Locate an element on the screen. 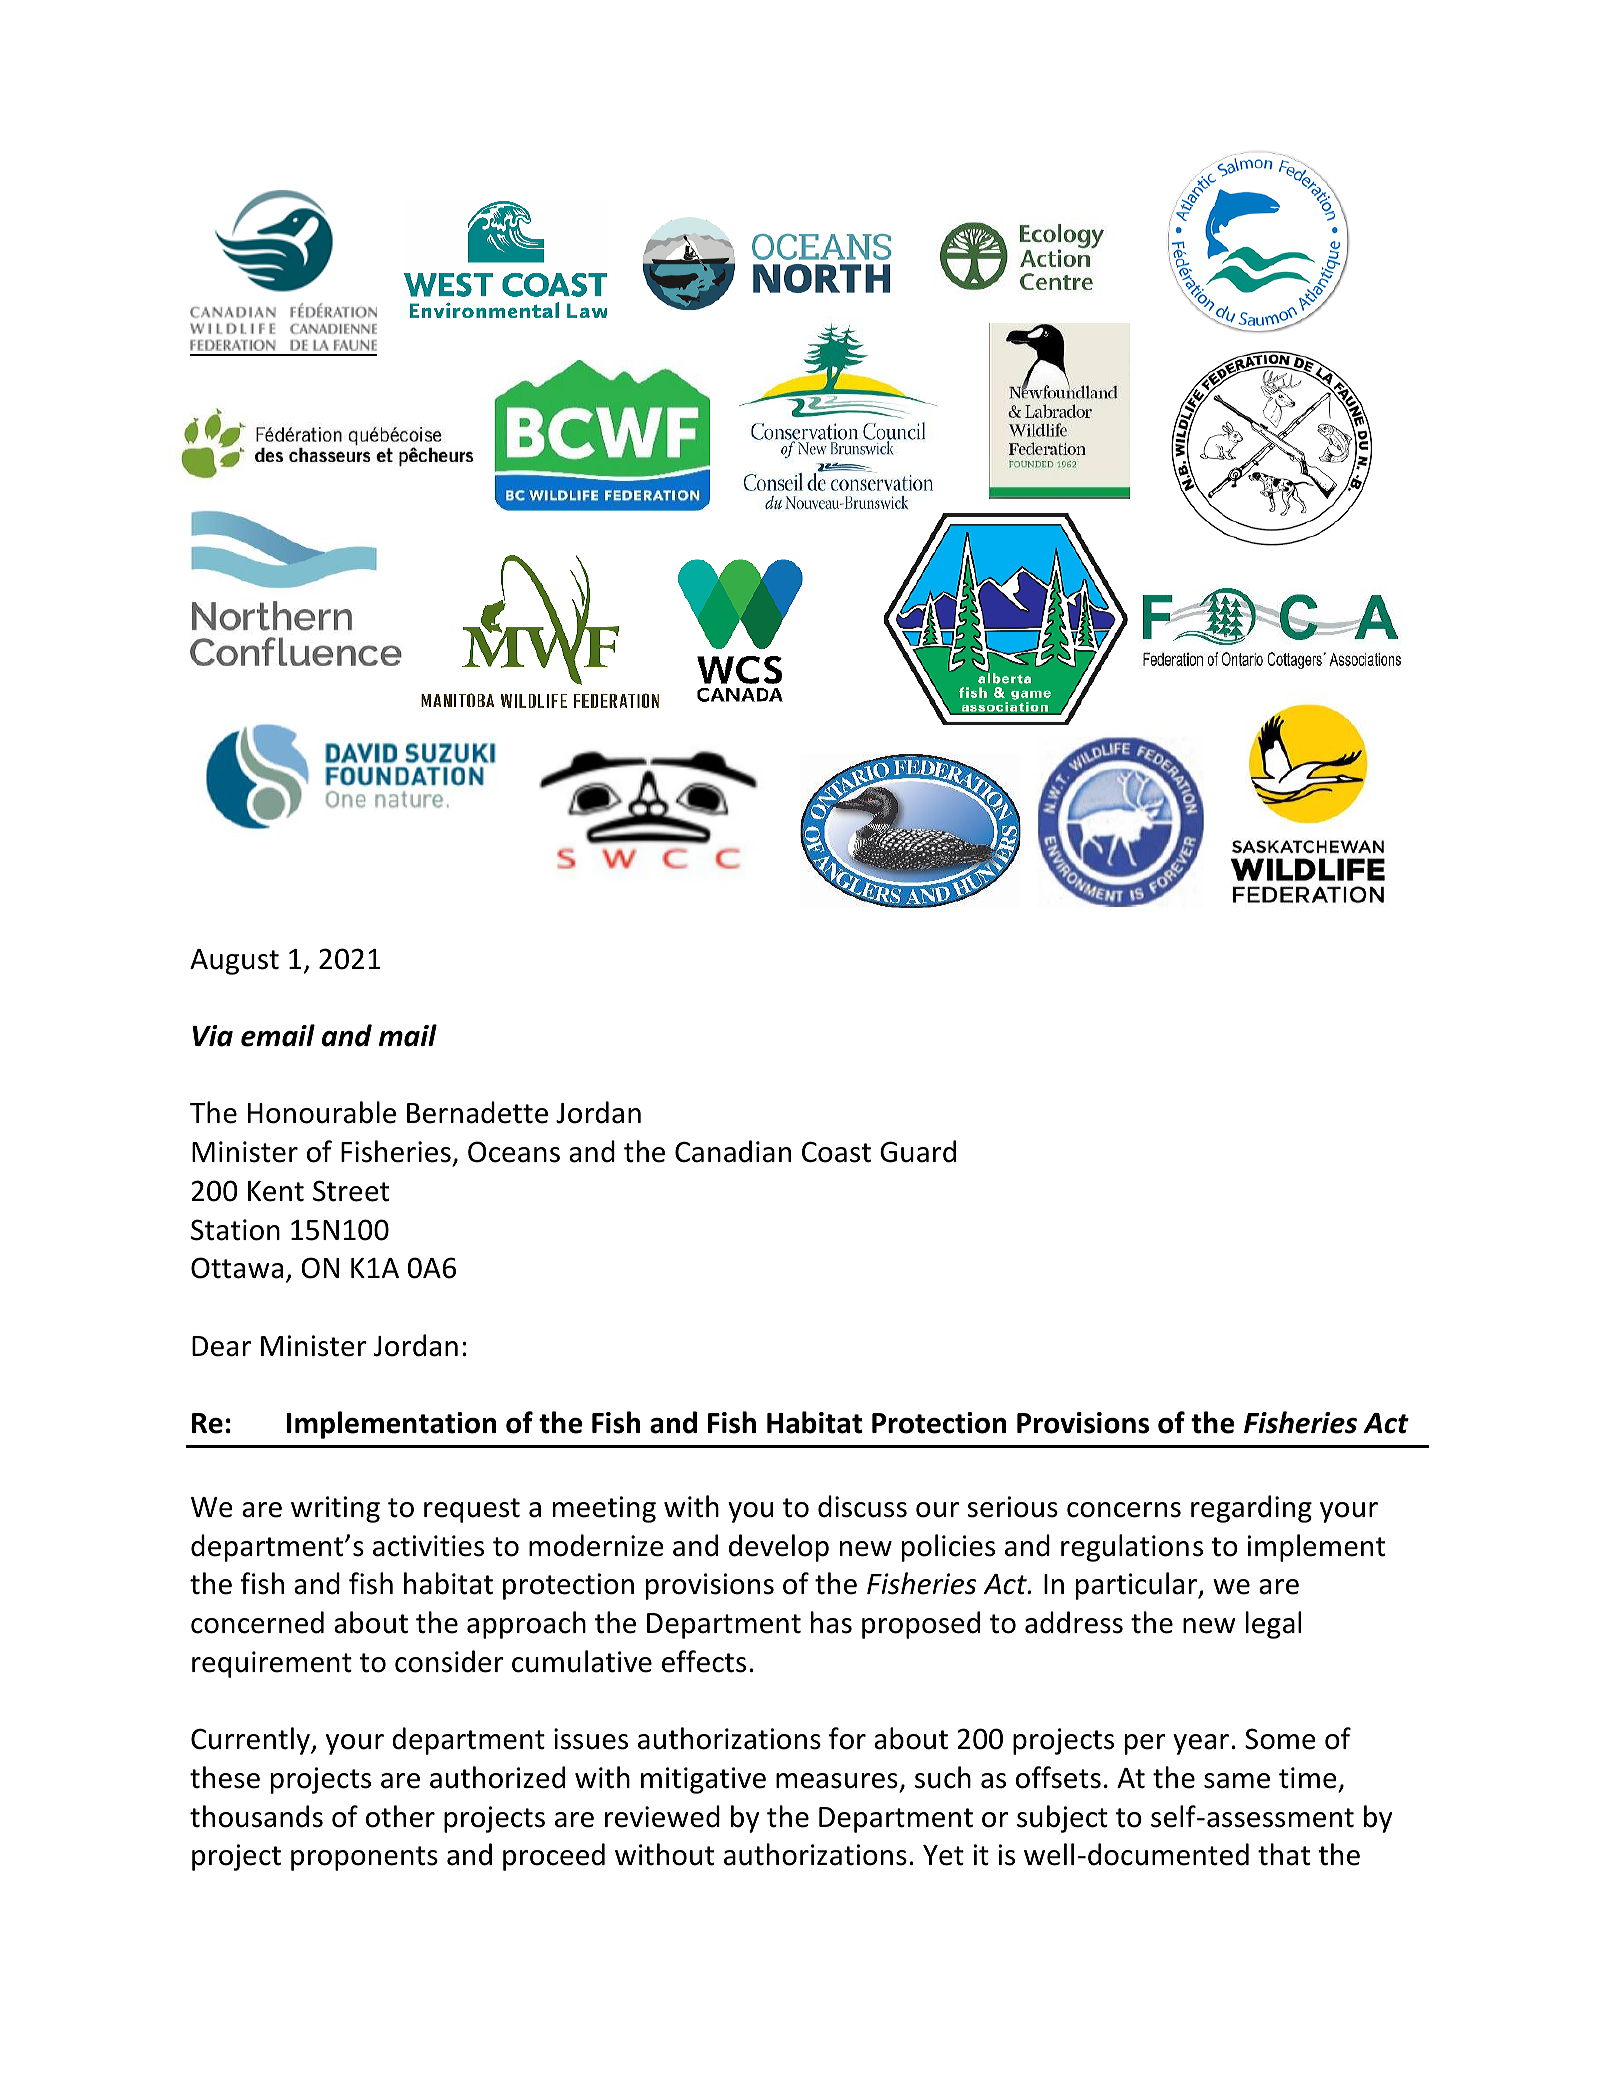  legal is located at coordinates (1273, 1625).
